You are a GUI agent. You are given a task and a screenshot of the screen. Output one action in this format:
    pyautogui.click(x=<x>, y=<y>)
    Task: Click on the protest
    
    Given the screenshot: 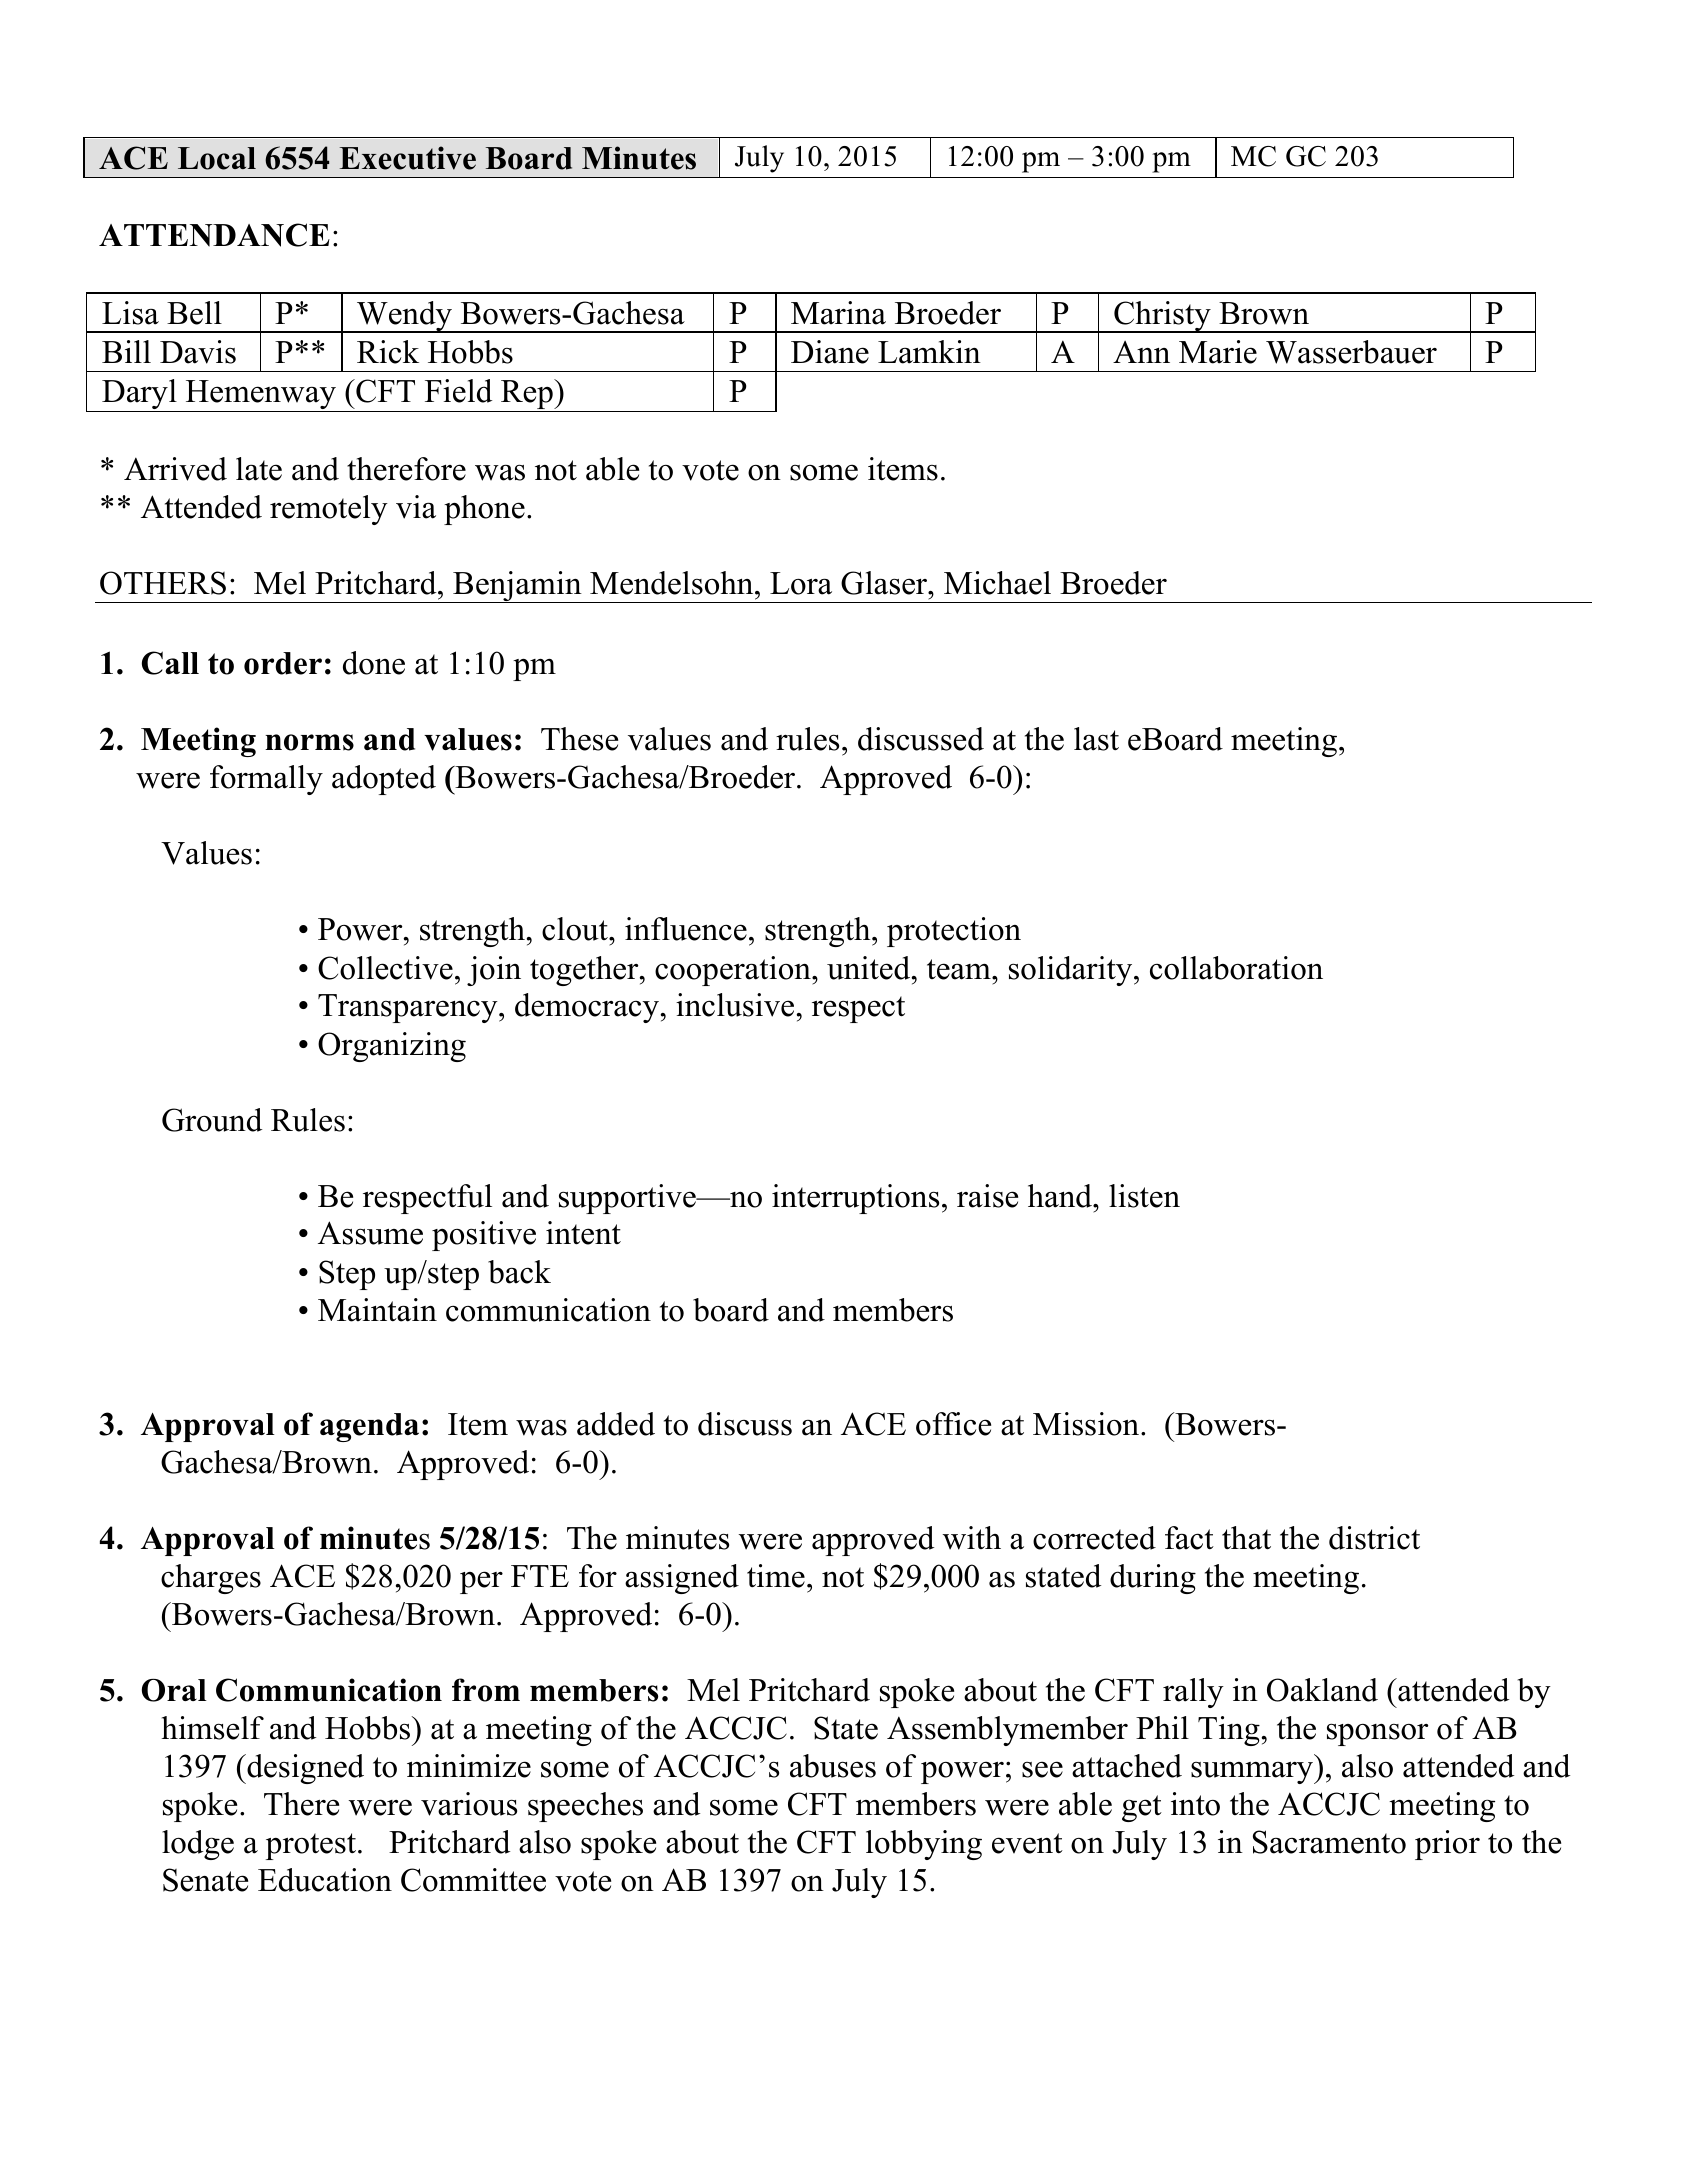 What is the action you would take?
    pyautogui.click(x=311, y=1846)
